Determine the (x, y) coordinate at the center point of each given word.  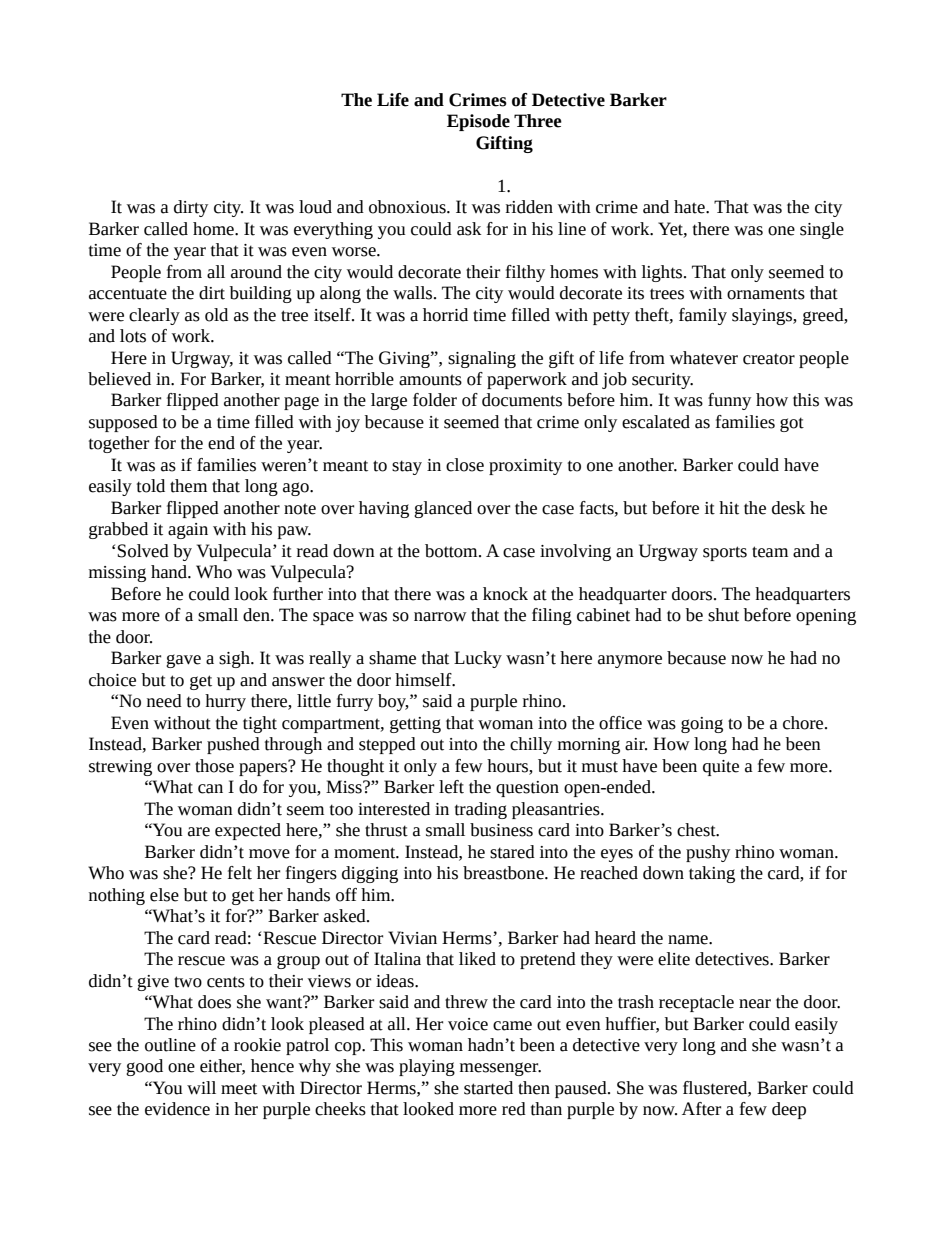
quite (721, 768)
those (214, 766)
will (201, 1088)
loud (315, 207)
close (465, 465)
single (822, 230)
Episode (478, 122)
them (188, 486)
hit (729, 508)
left (451, 787)
